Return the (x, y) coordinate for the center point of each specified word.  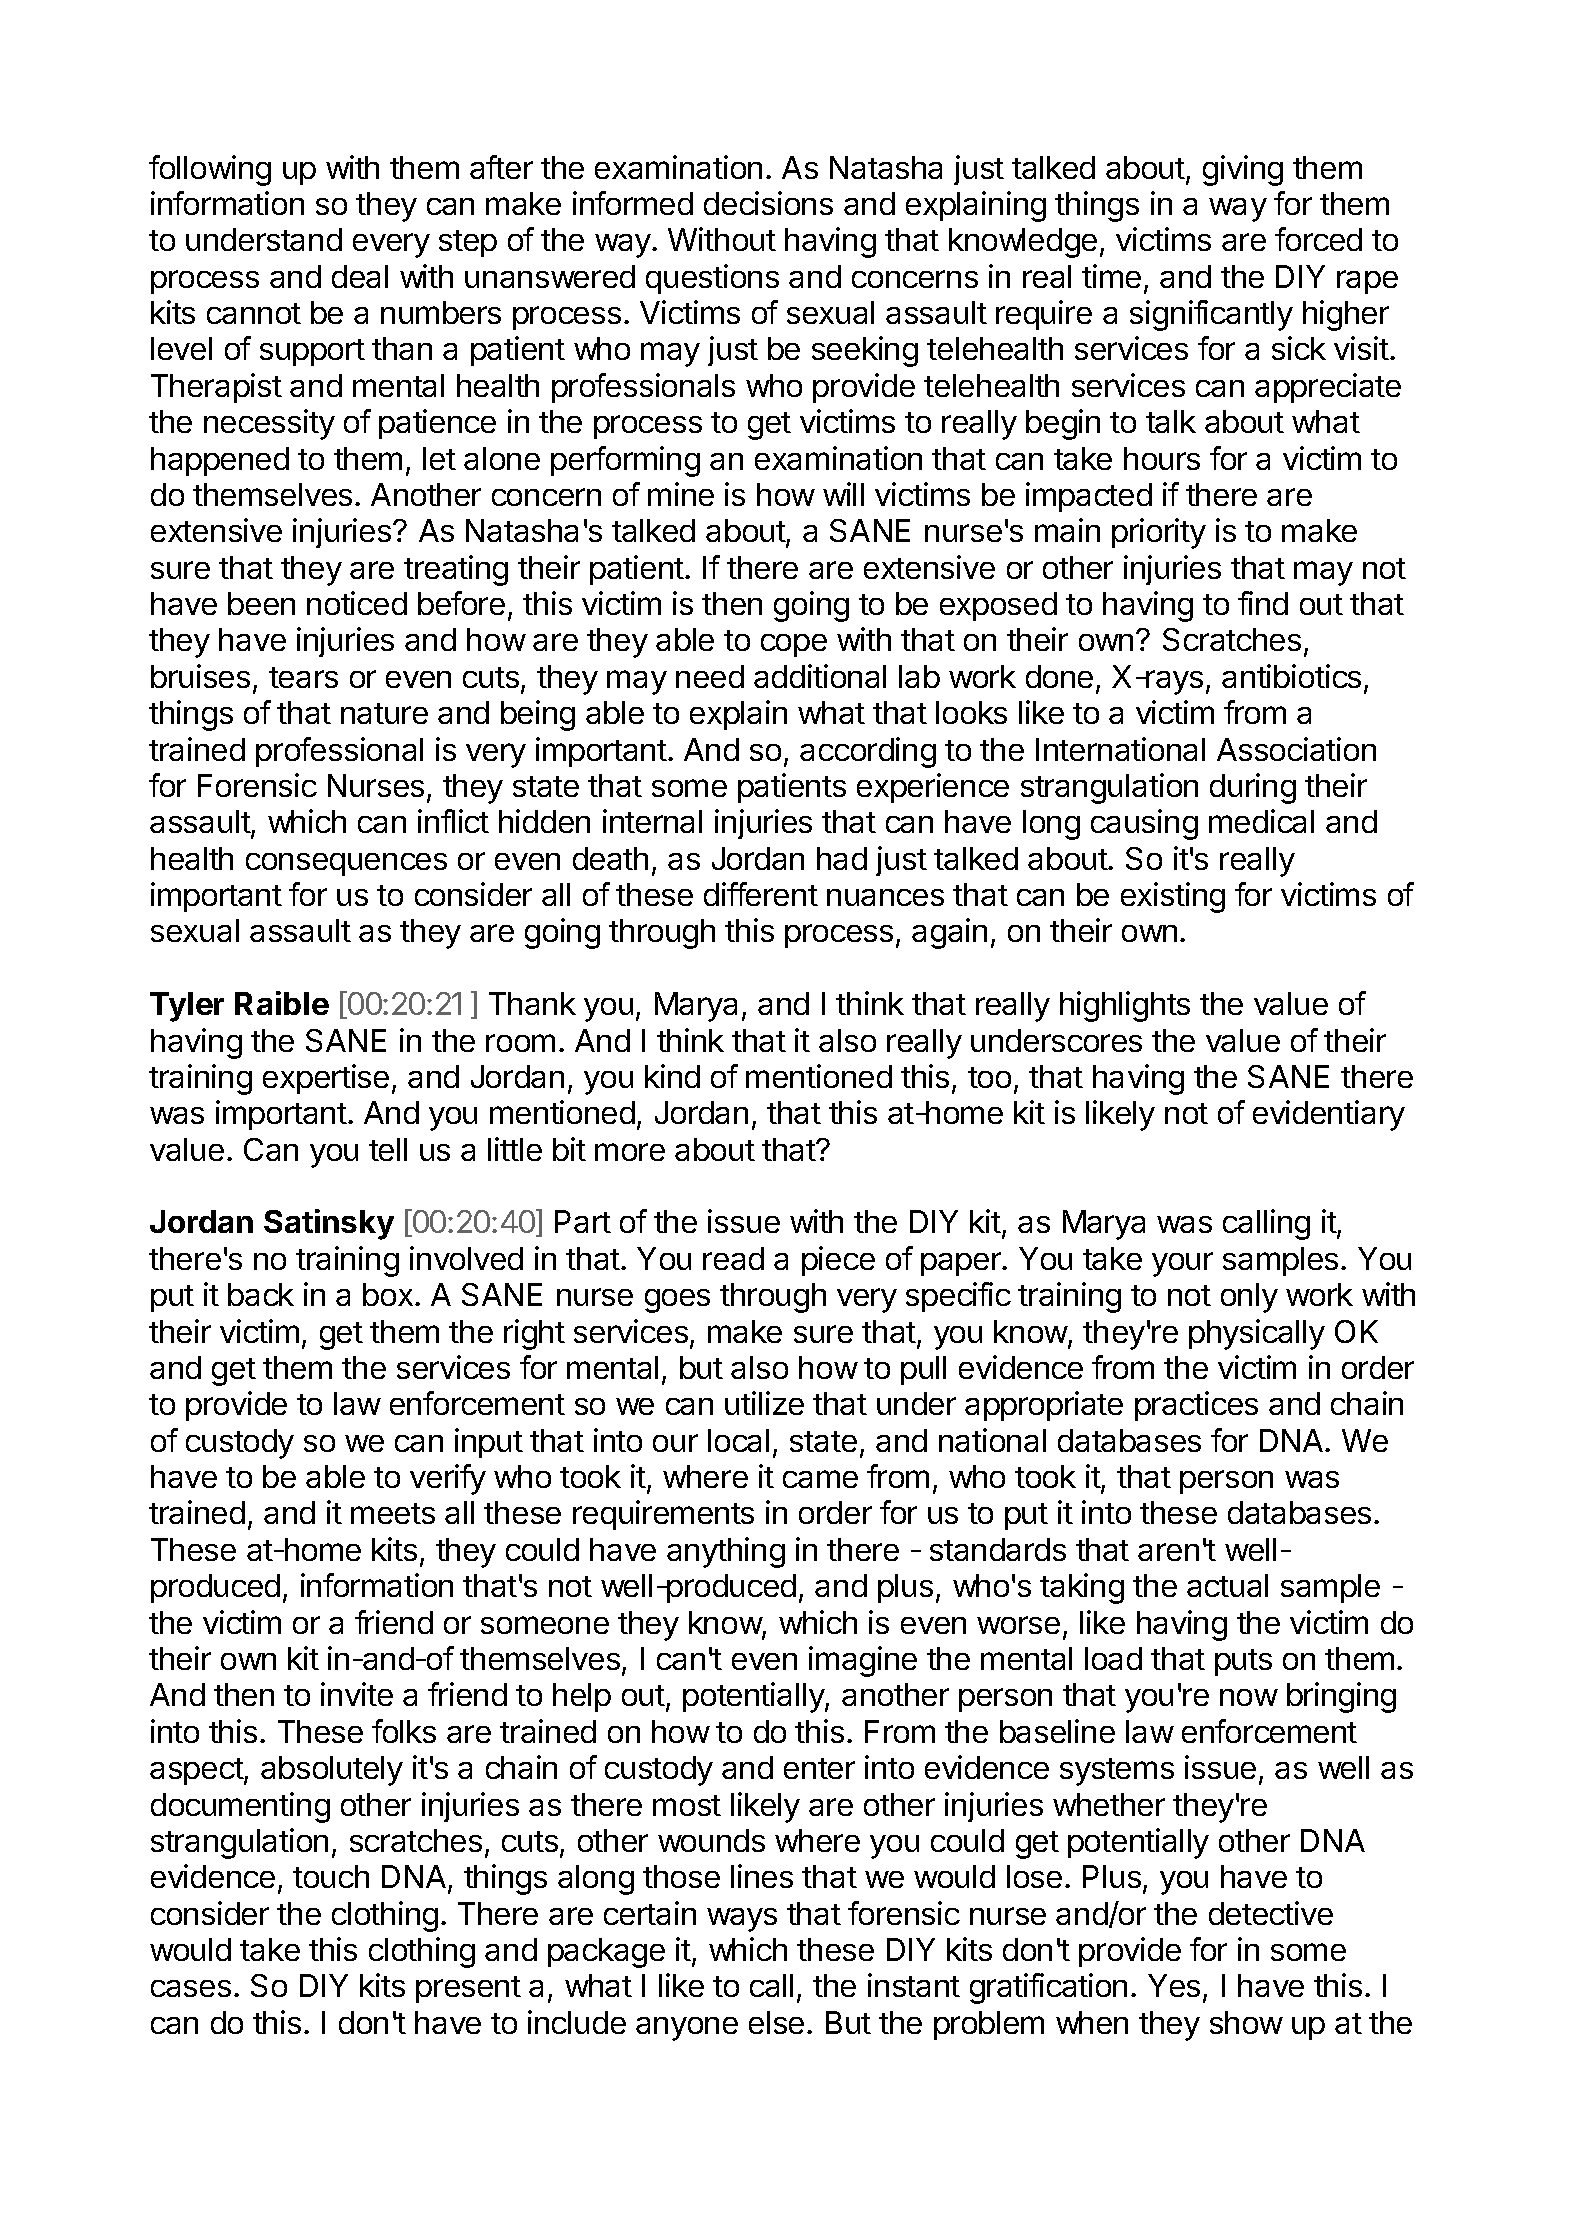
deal (360, 276)
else (776, 2022)
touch (331, 1876)
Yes (1174, 1985)
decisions (768, 203)
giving (1243, 170)
